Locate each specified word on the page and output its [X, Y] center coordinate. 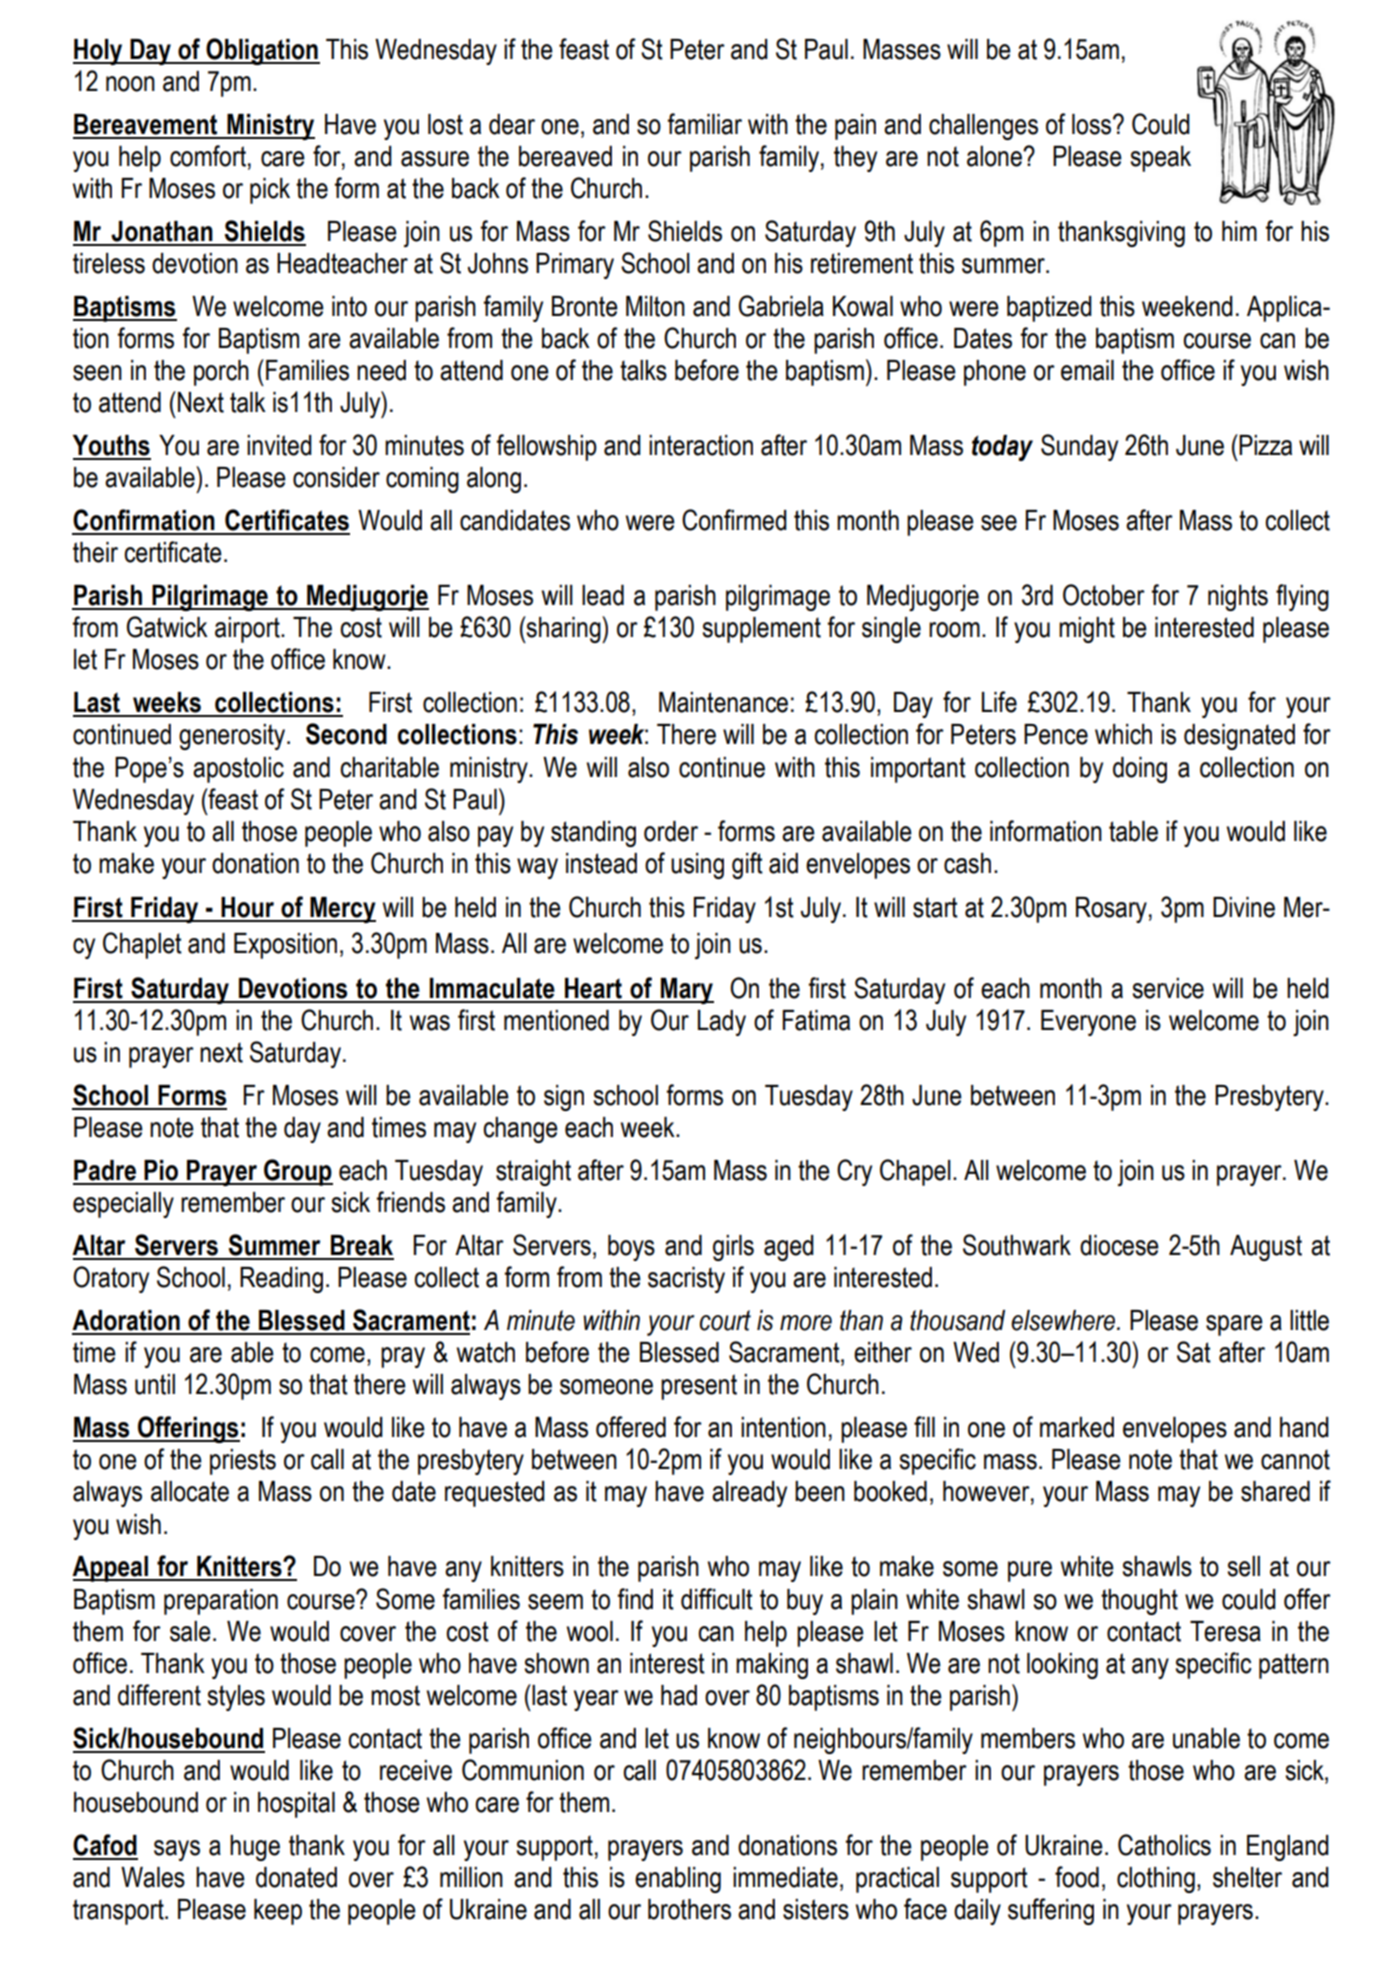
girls [733, 1248]
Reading [281, 1280]
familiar [705, 124]
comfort [208, 156]
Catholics [1164, 1845]
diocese [1119, 1245]
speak [1160, 158]
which [1123, 734]
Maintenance [723, 702]
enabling [678, 1880]
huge [255, 1848]
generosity [233, 737]
